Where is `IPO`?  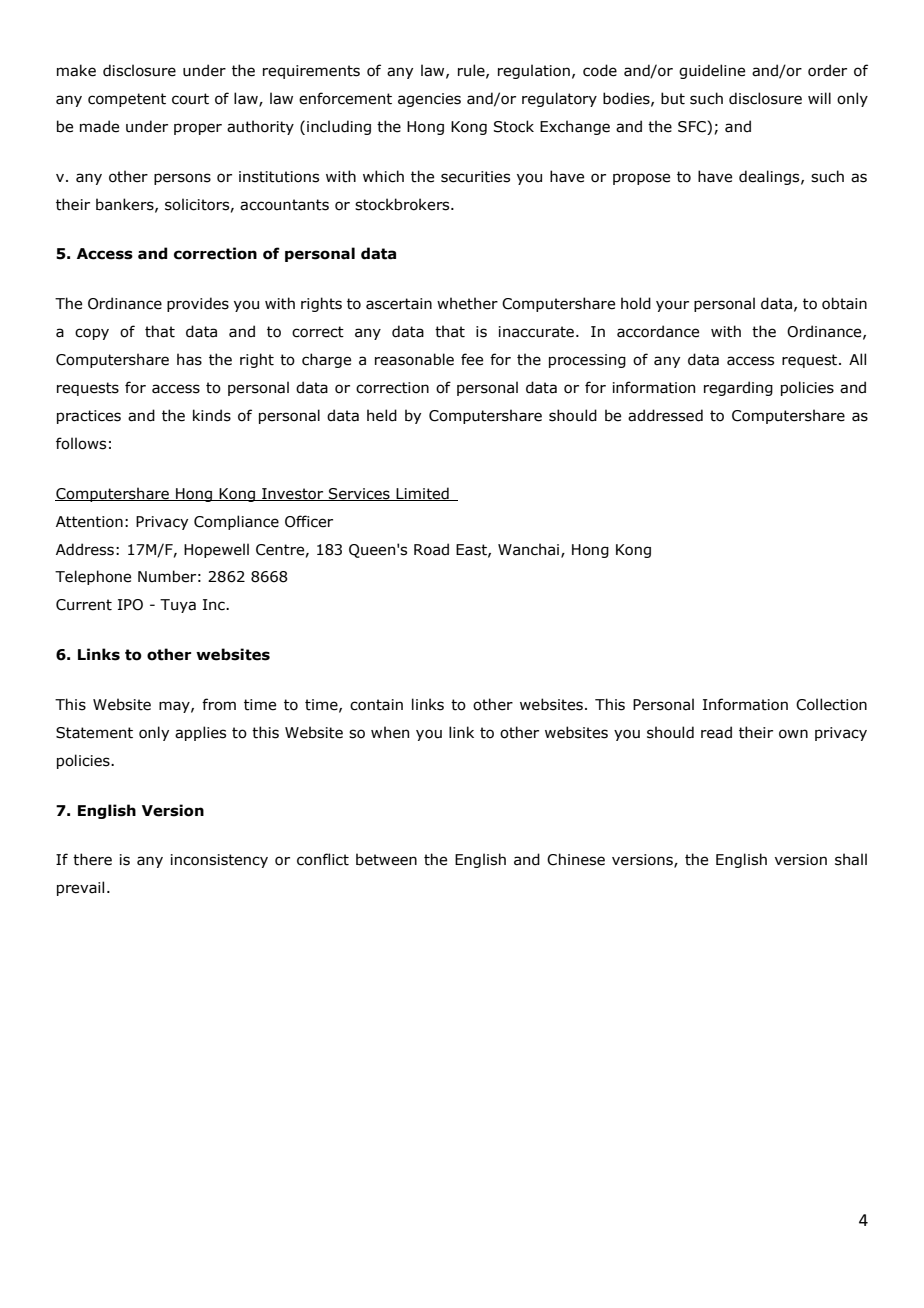
IPO is located at coordinates (130, 605).
